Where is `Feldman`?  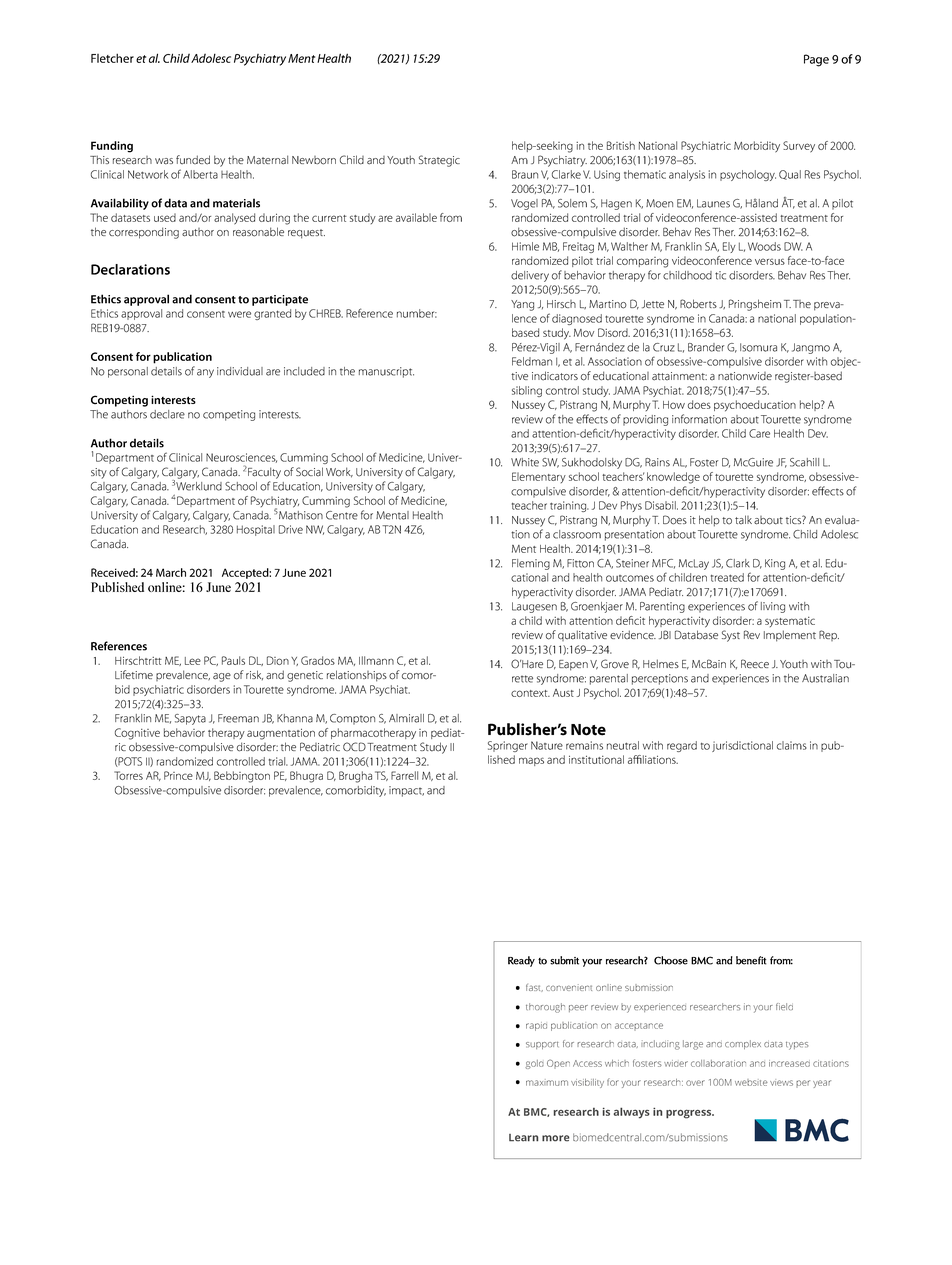
Feldman is located at coordinates (532, 361).
